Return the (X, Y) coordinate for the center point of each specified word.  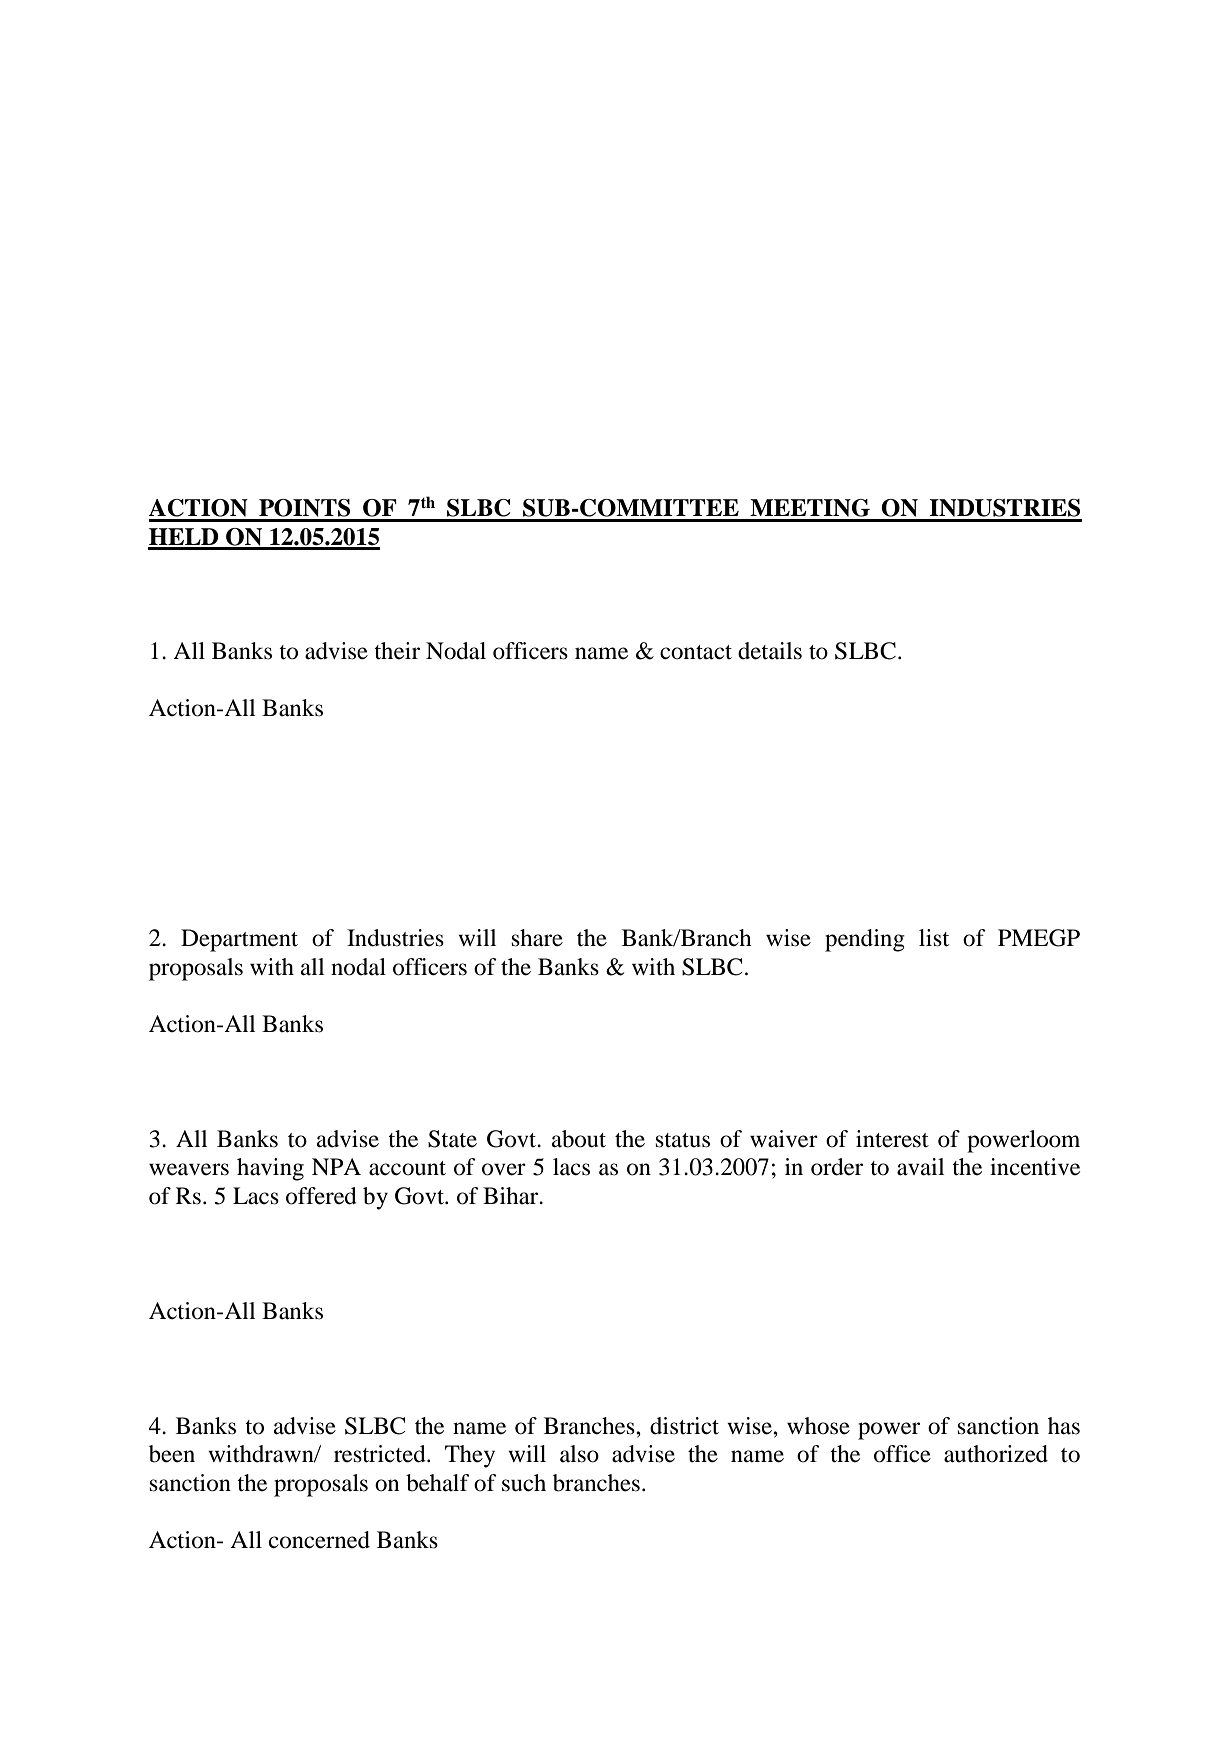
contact (696, 652)
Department (239, 940)
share (537, 938)
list (934, 938)
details (770, 651)
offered (321, 1196)
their (397, 651)
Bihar (512, 1196)
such (524, 1483)
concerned (319, 1540)
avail (920, 1167)
